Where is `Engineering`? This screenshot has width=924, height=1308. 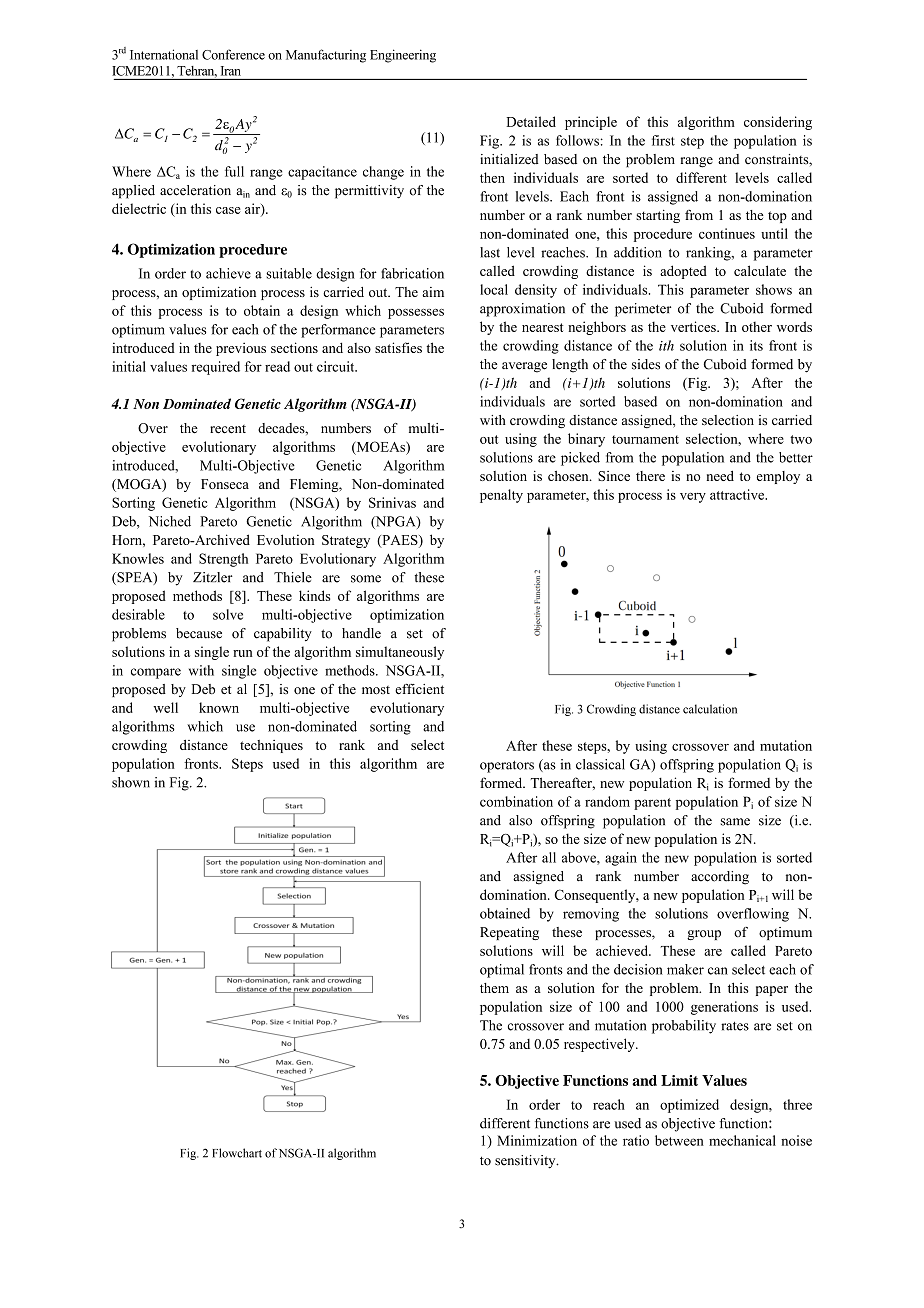 Engineering is located at coordinates (403, 56).
